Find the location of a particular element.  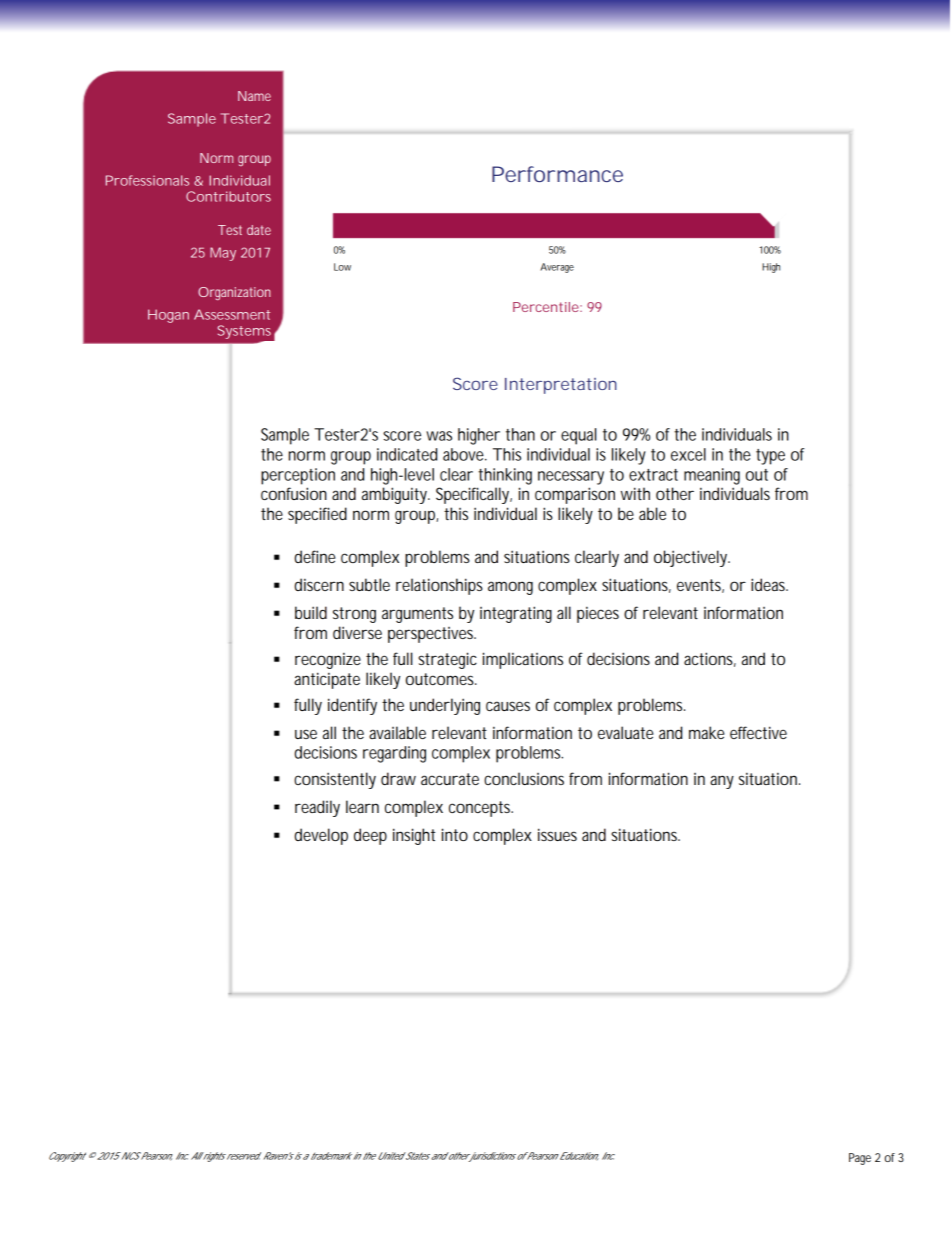

ideas is located at coordinates (769, 584).
